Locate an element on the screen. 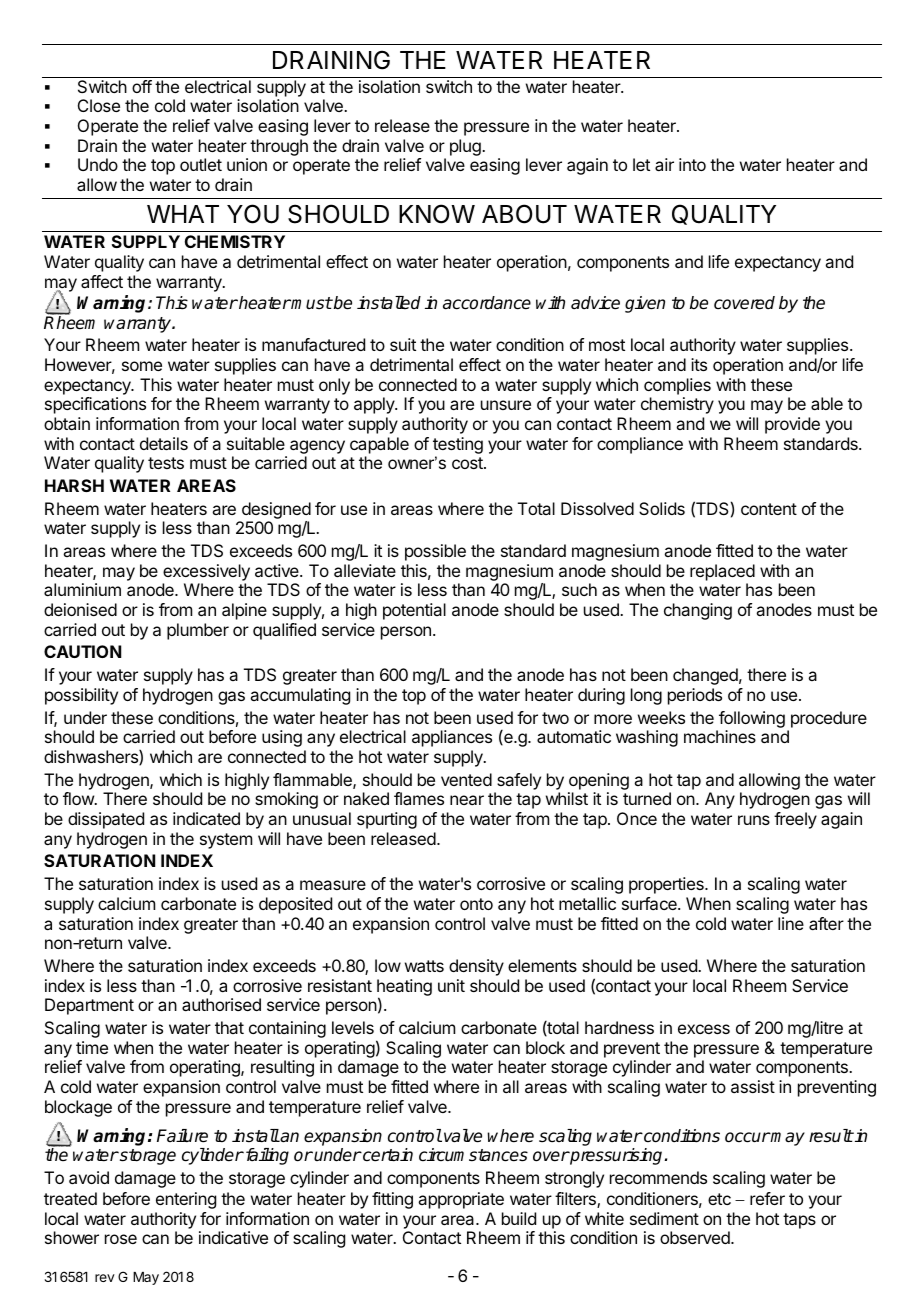 The image size is (924, 1308). into is located at coordinates (692, 164).
